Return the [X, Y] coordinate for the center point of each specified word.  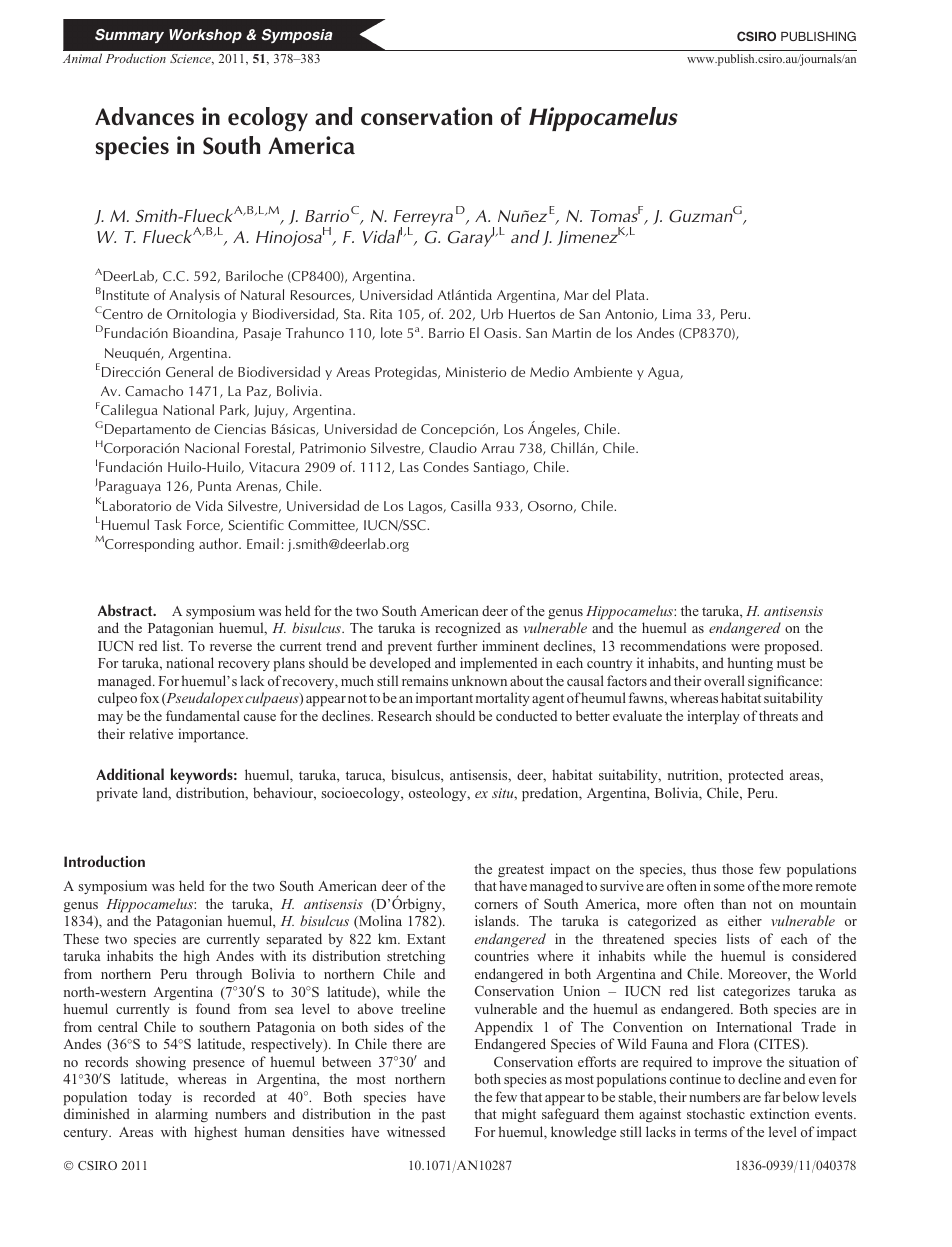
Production [136, 58]
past [434, 1116]
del [601, 294]
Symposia [297, 36]
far [772, 1096]
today [155, 1098]
